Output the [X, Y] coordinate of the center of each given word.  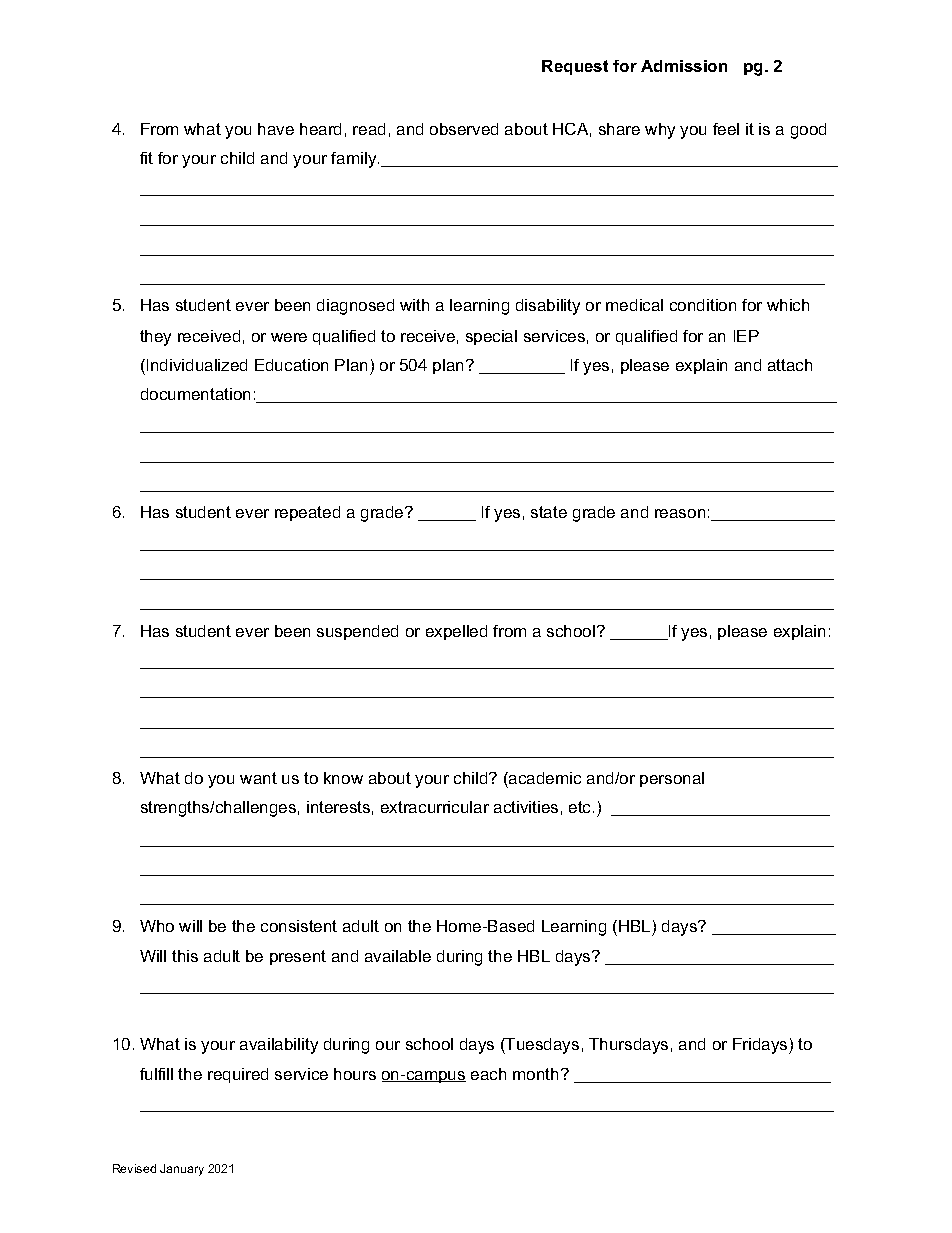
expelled [456, 632]
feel [726, 129]
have [276, 129]
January [182, 1170]
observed [464, 129]
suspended [357, 632]
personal [672, 779]
